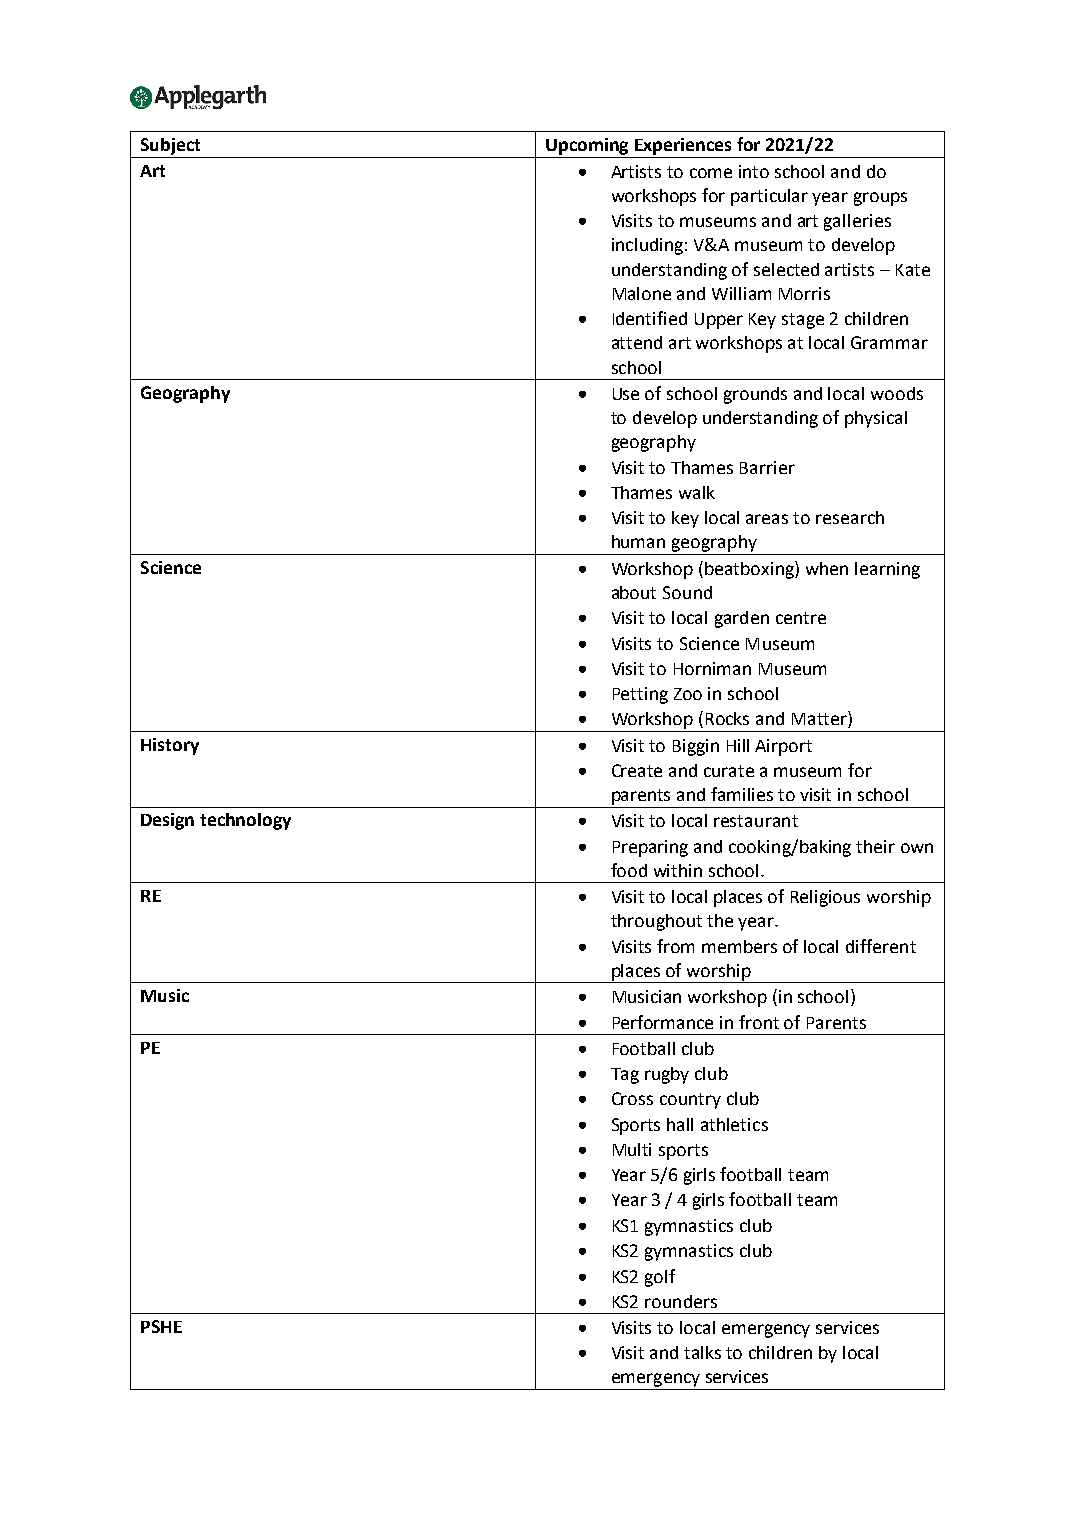  I want to click on Subject, so click(170, 146).
